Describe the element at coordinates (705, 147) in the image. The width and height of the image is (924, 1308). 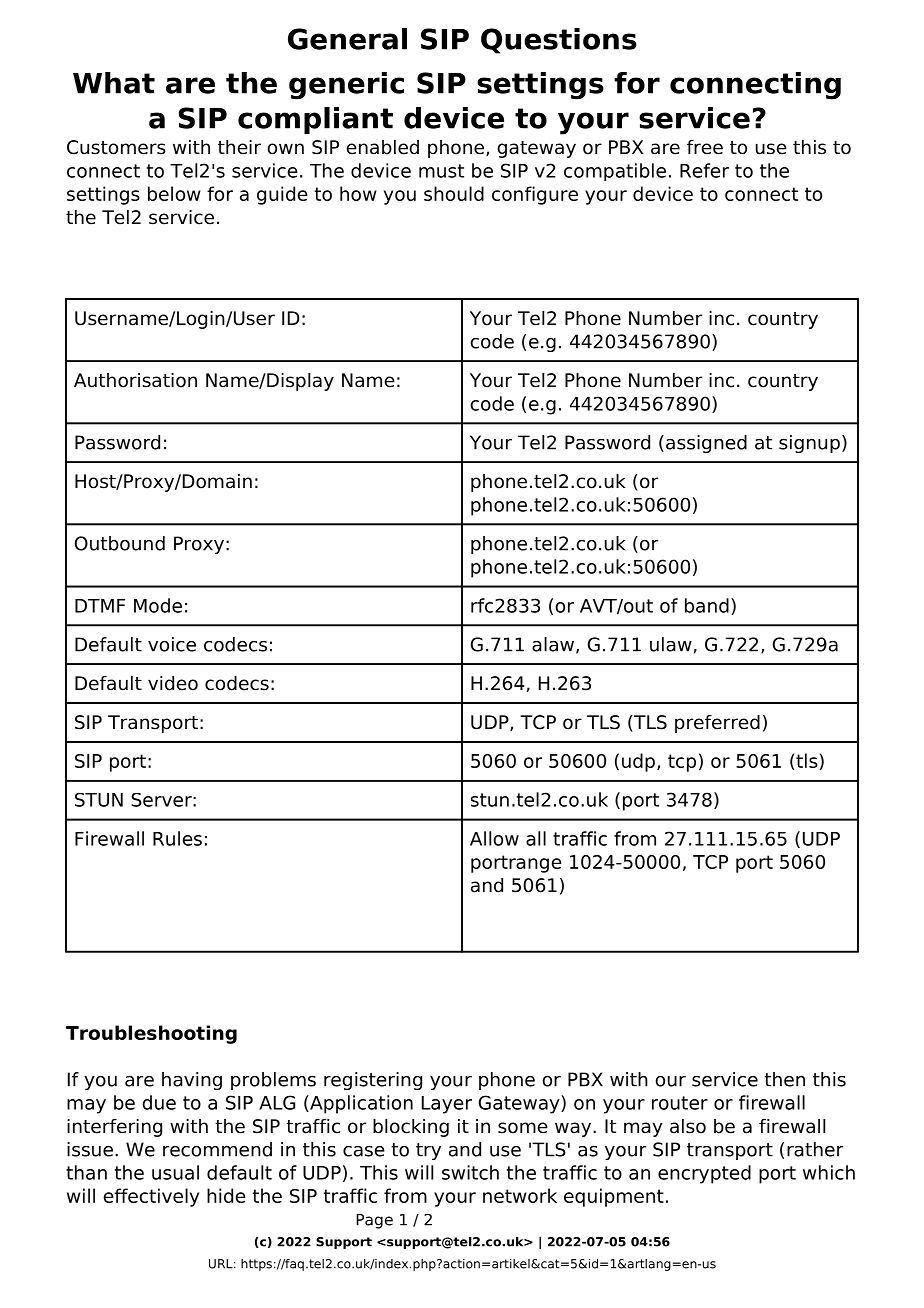
I see `free` at that location.
